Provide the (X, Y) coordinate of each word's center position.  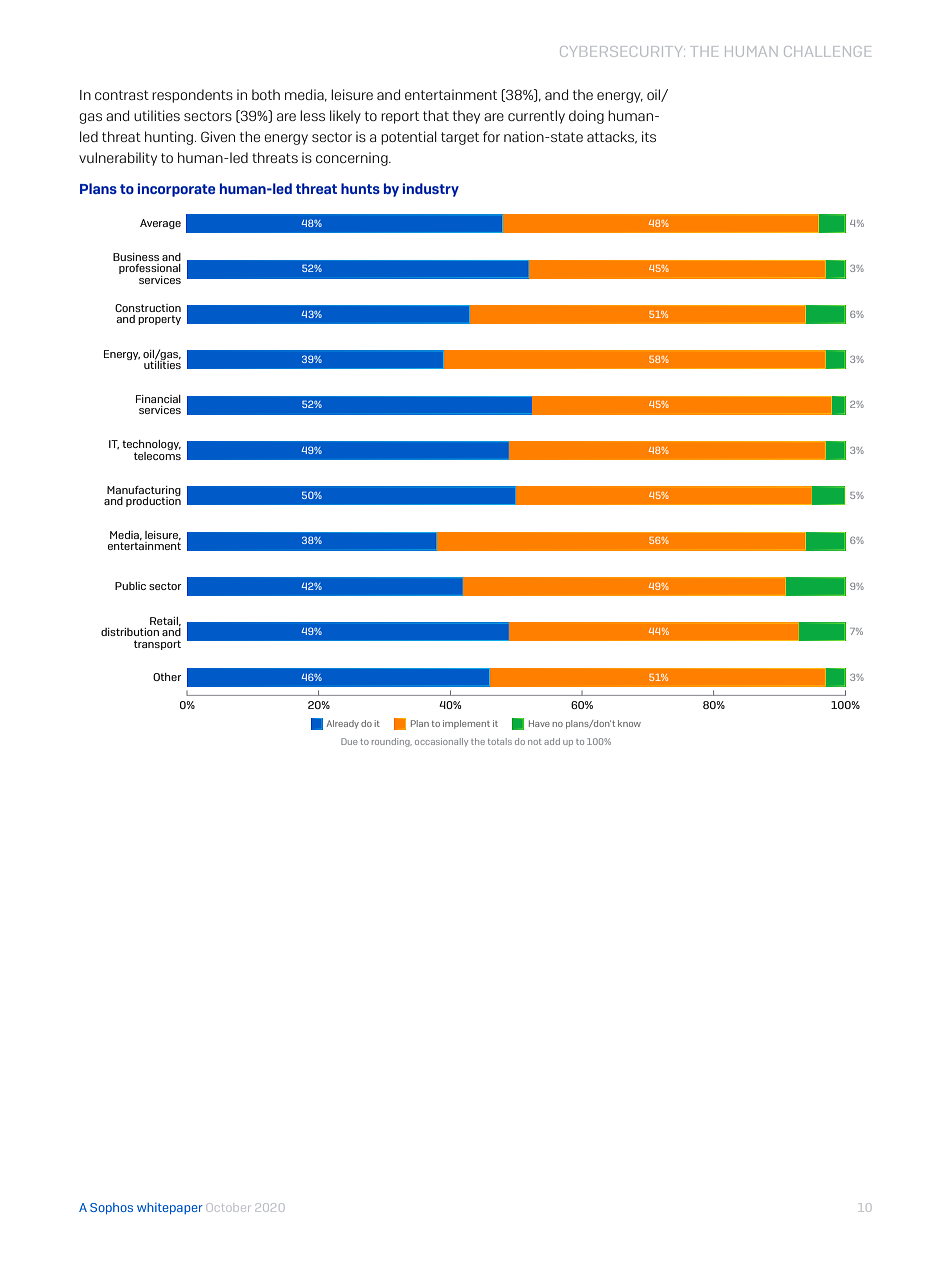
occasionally (441, 742)
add (552, 741)
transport (157, 645)
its (649, 136)
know (629, 723)
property (159, 320)
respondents (192, 96)
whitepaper (170, 1208)
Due (349, 741)
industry (431, 190)
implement (466, 724)
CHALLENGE (827, 51)
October (228, 1207)
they (466, 117)
